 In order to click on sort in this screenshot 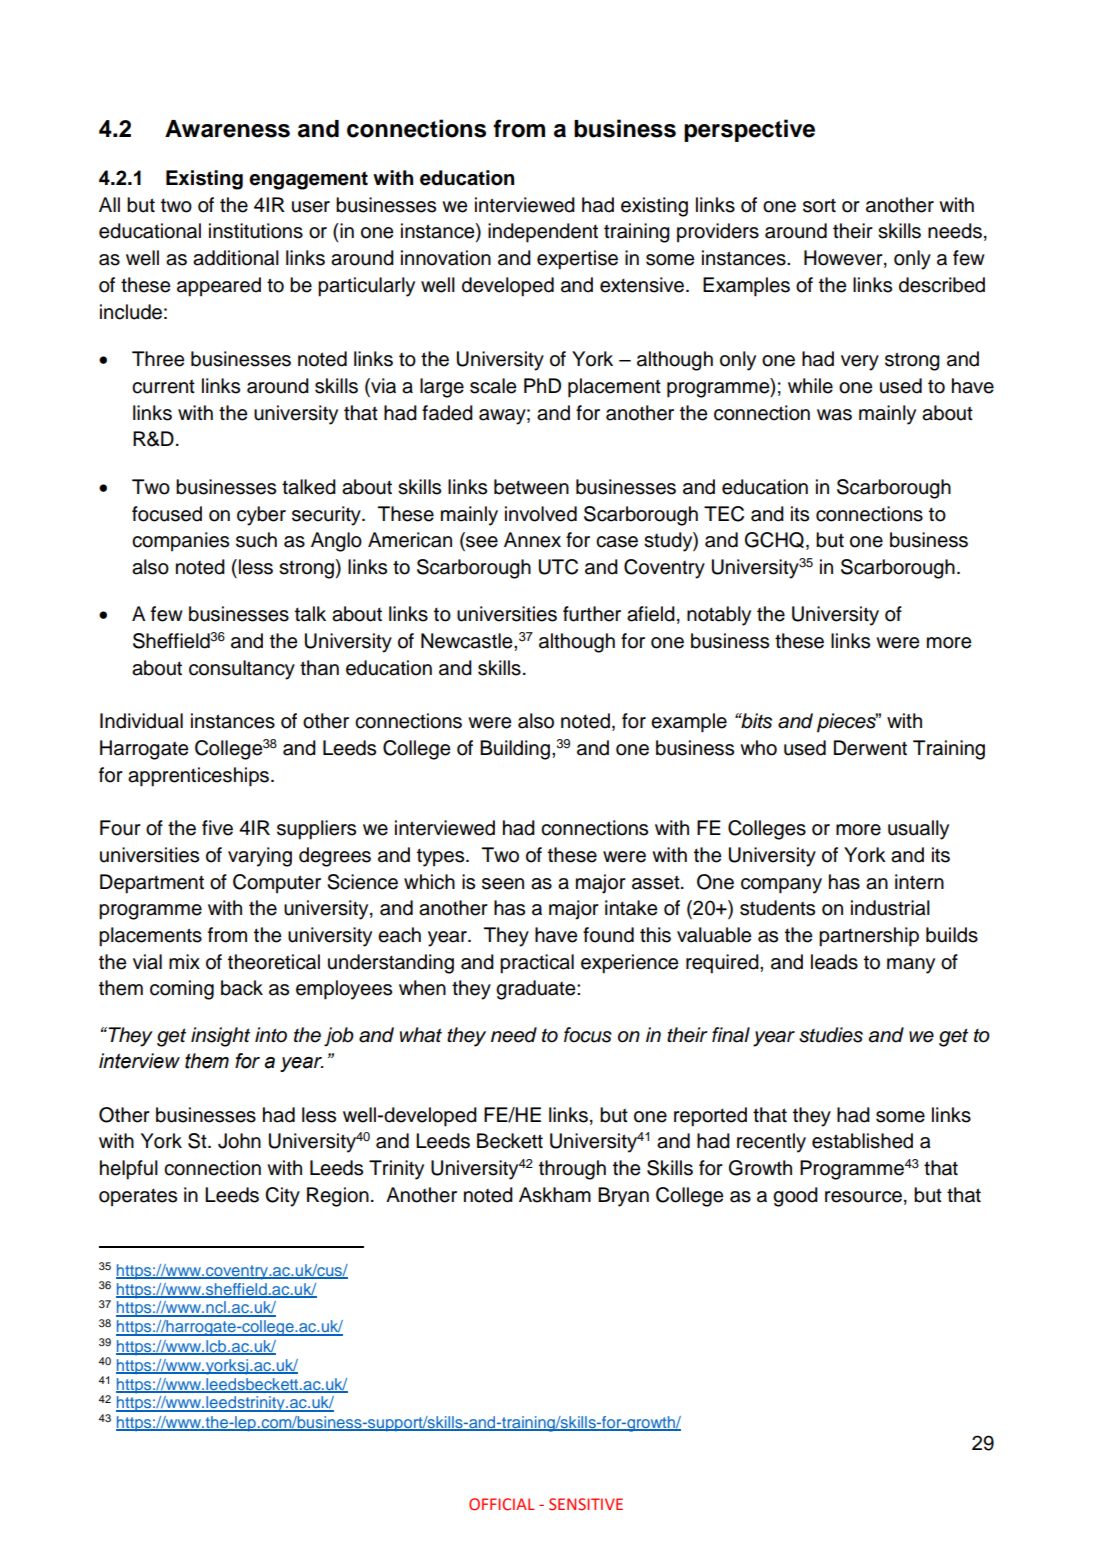, I will do `click(819, 205)`.
